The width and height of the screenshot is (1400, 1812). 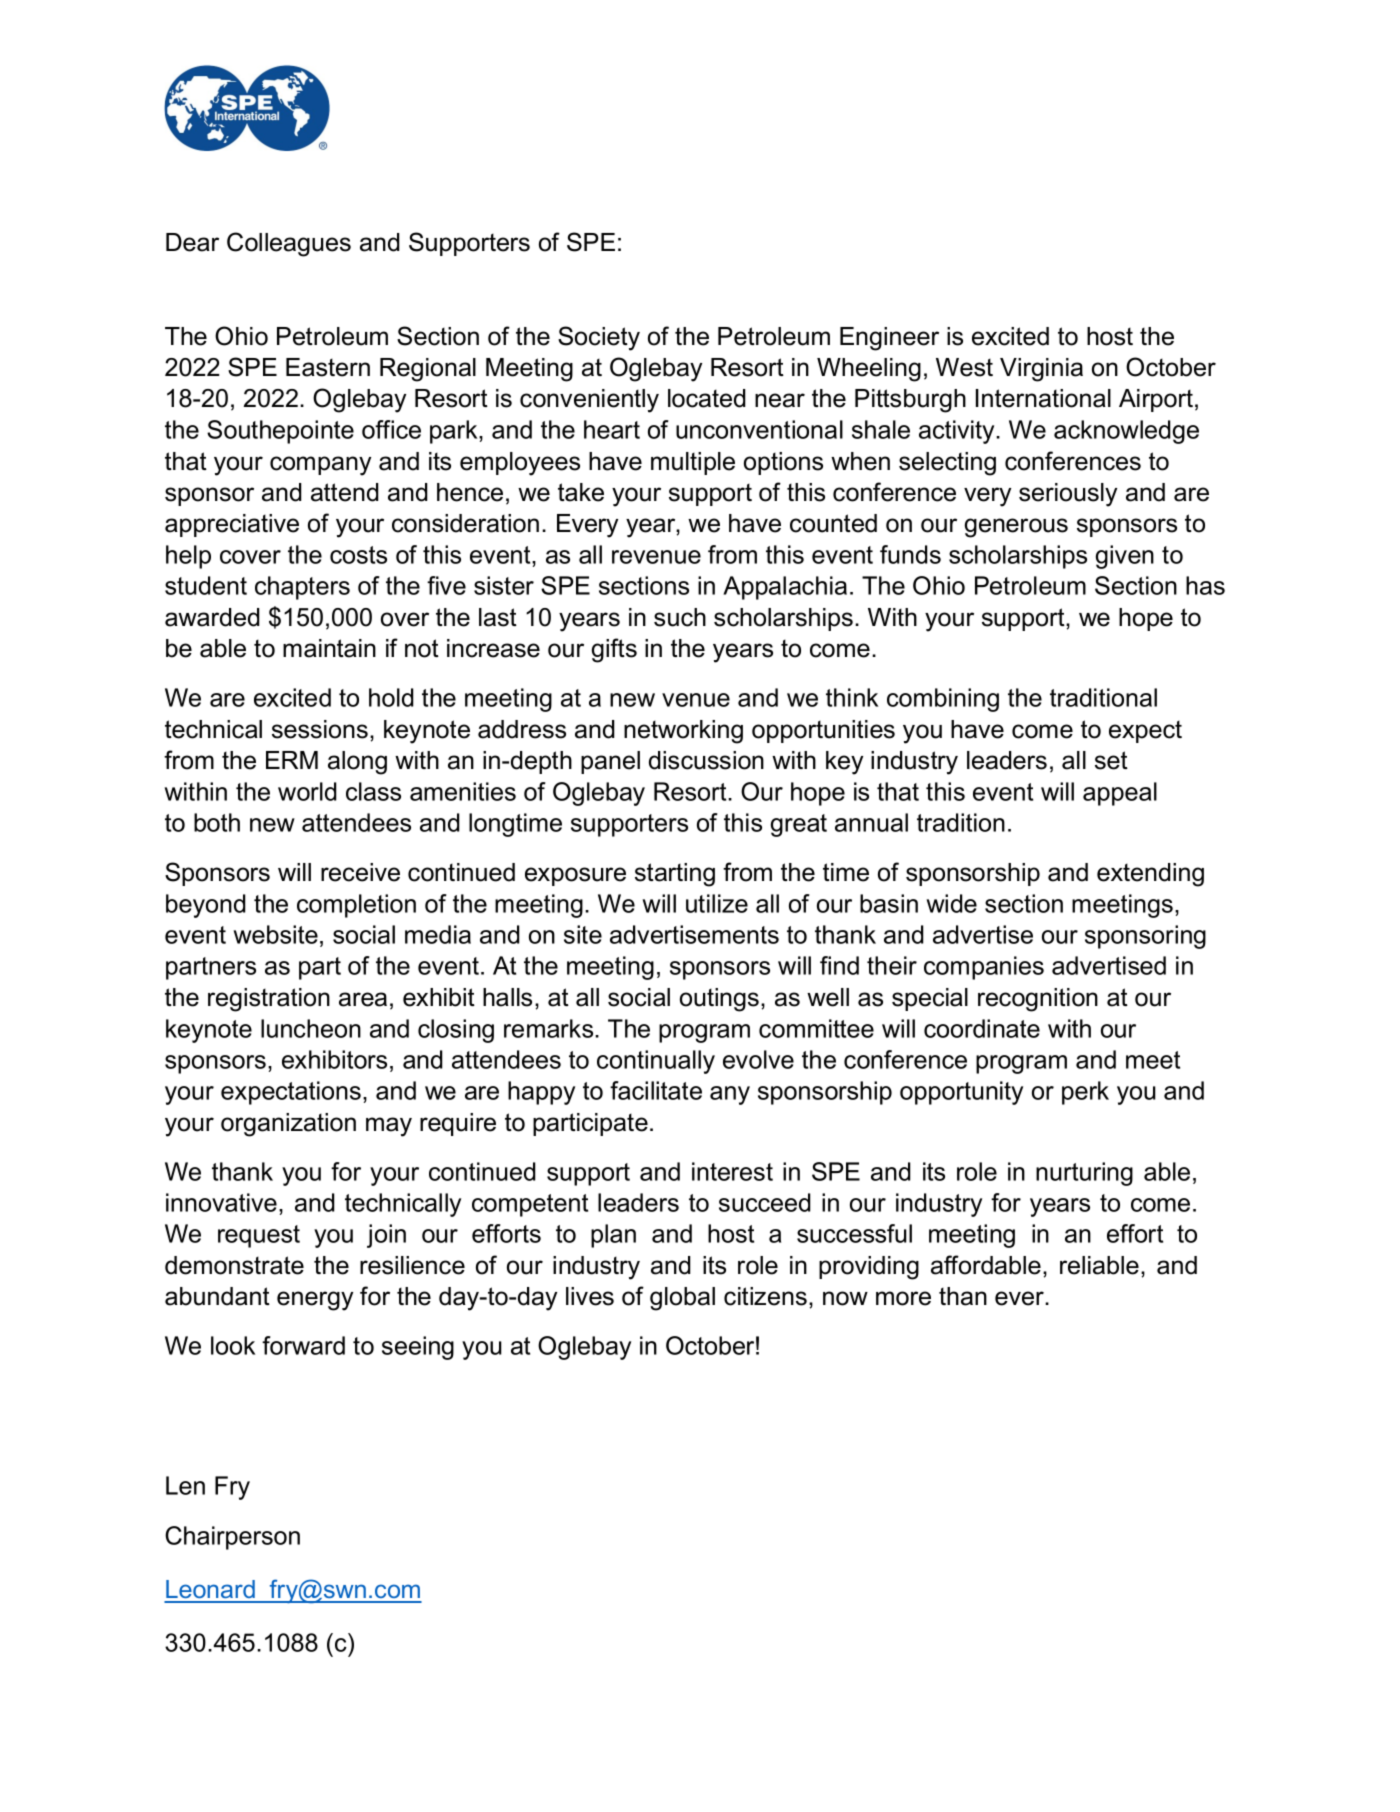 I want to click on completion, so click(x=356, y=906).
